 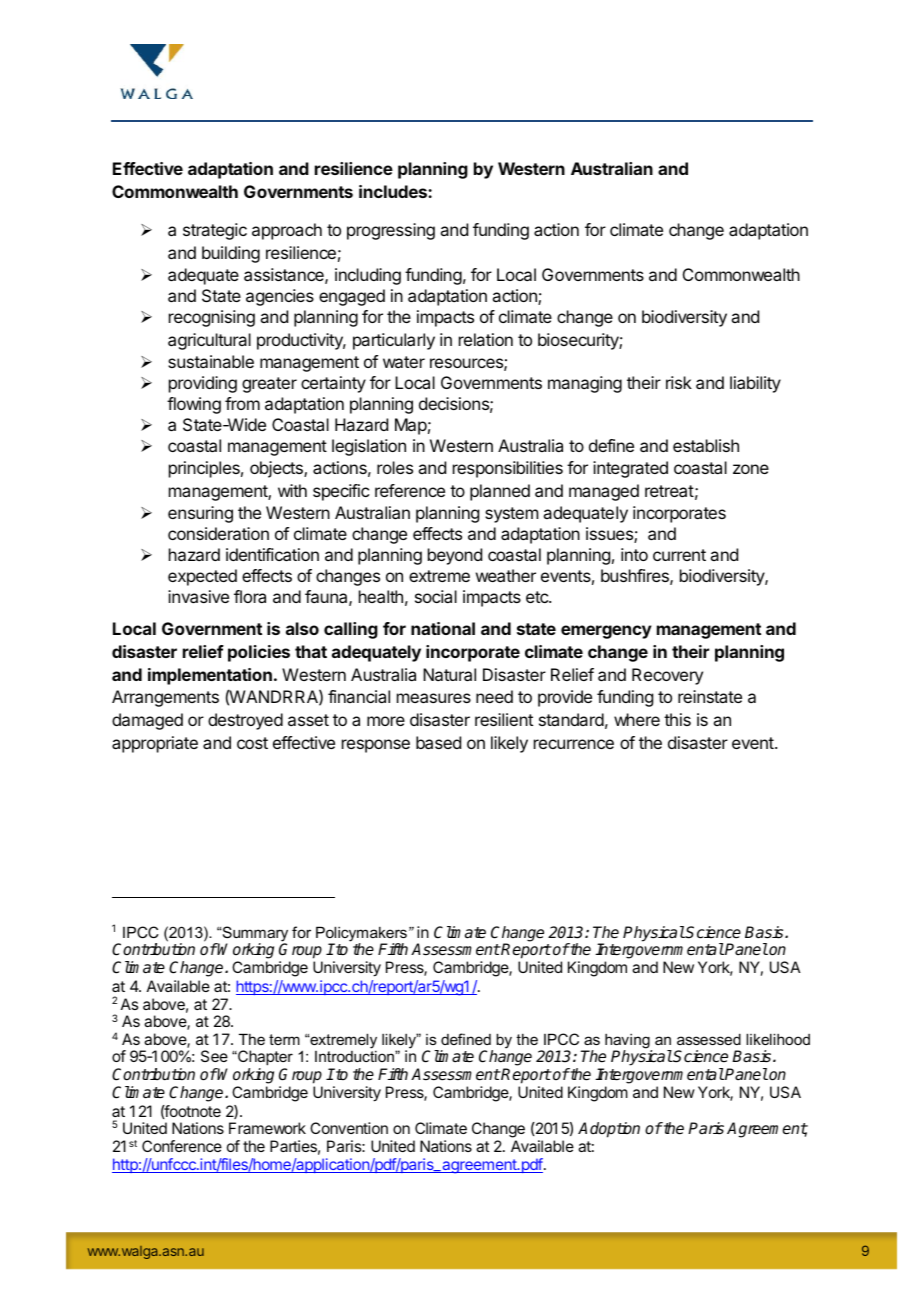 I want to click on Recovery, so click(x=667, y=676).
